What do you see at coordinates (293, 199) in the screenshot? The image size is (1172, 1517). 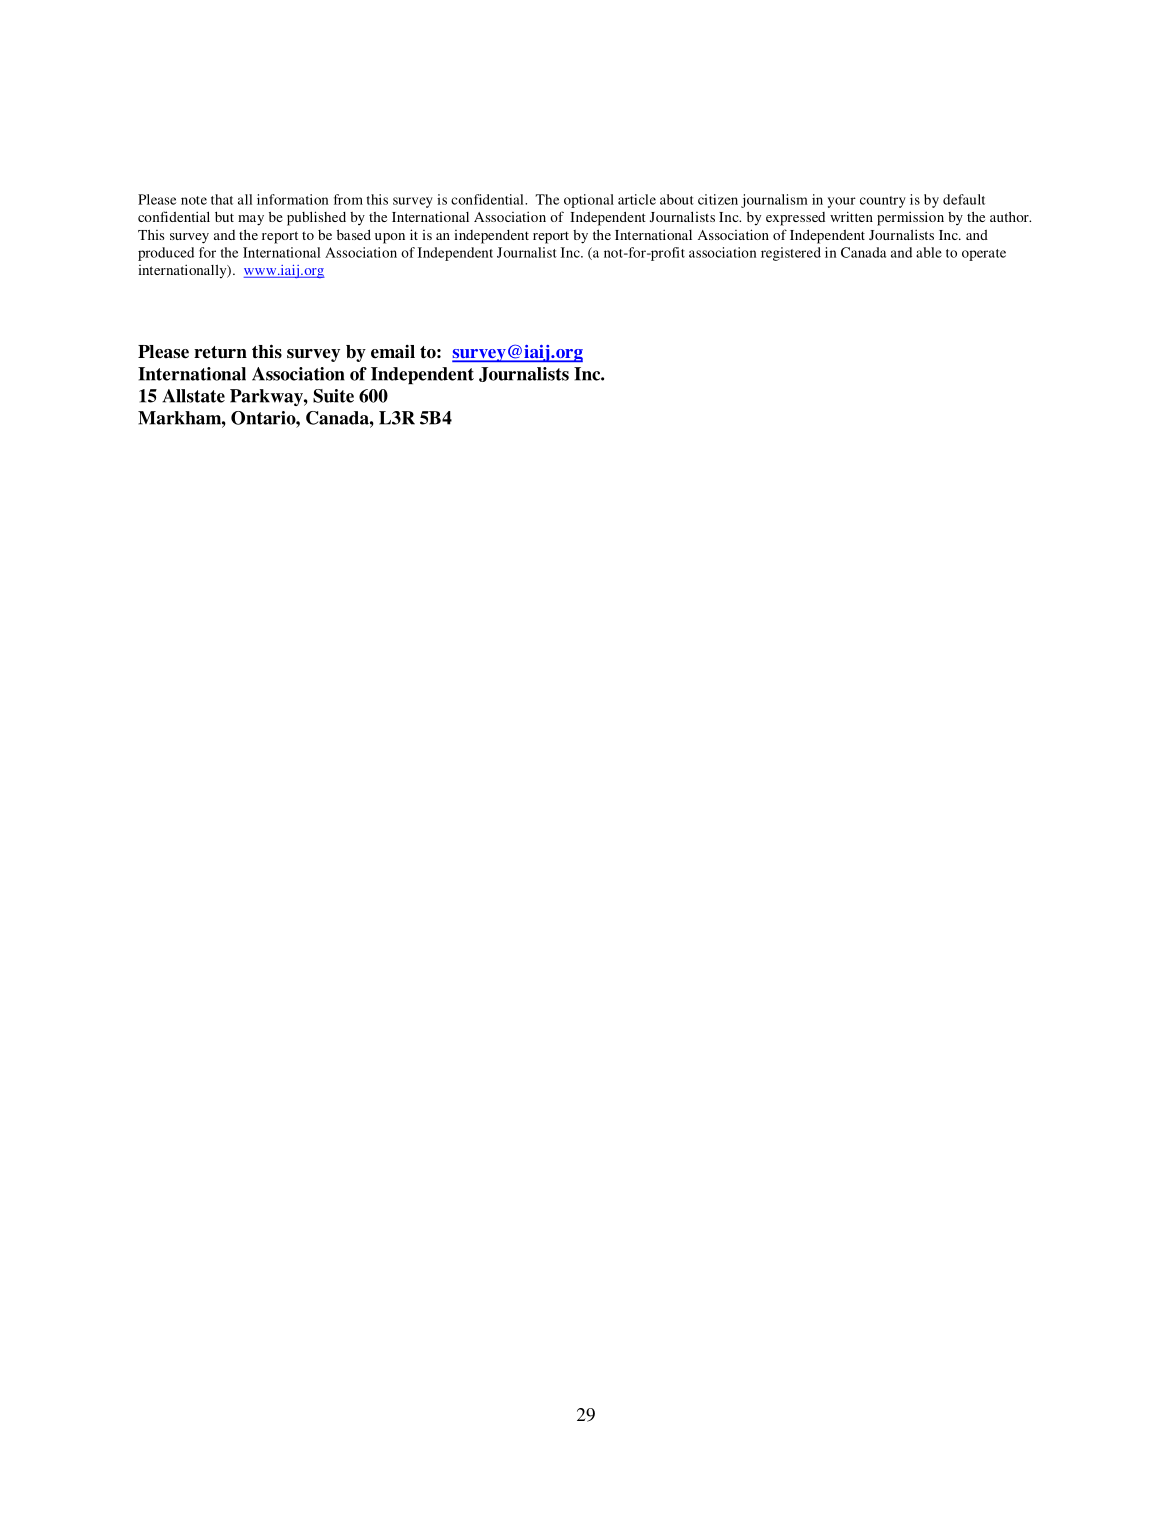 I see `information` at bounding box center [293, 199].
